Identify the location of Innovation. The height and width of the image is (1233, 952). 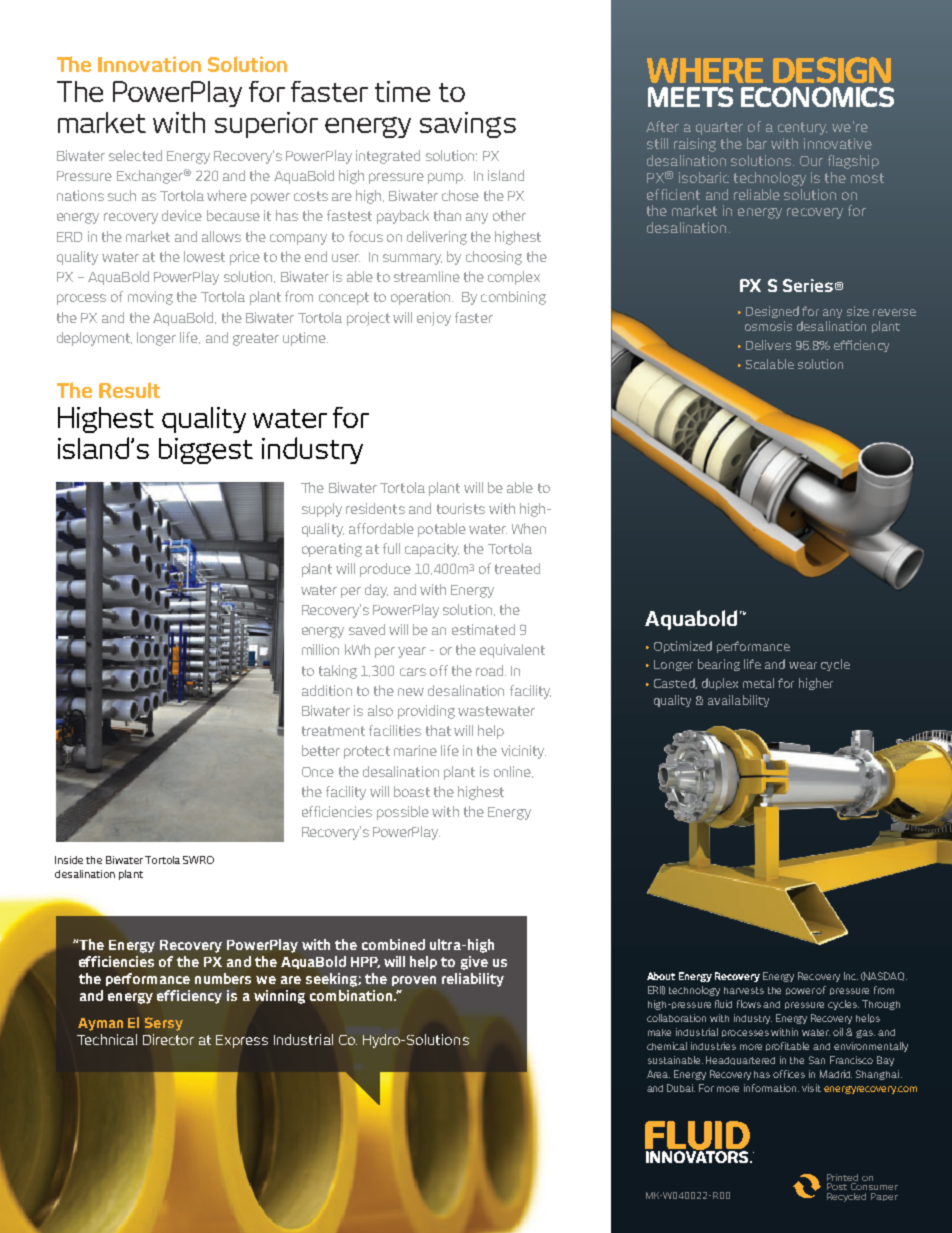
(149, 64).
